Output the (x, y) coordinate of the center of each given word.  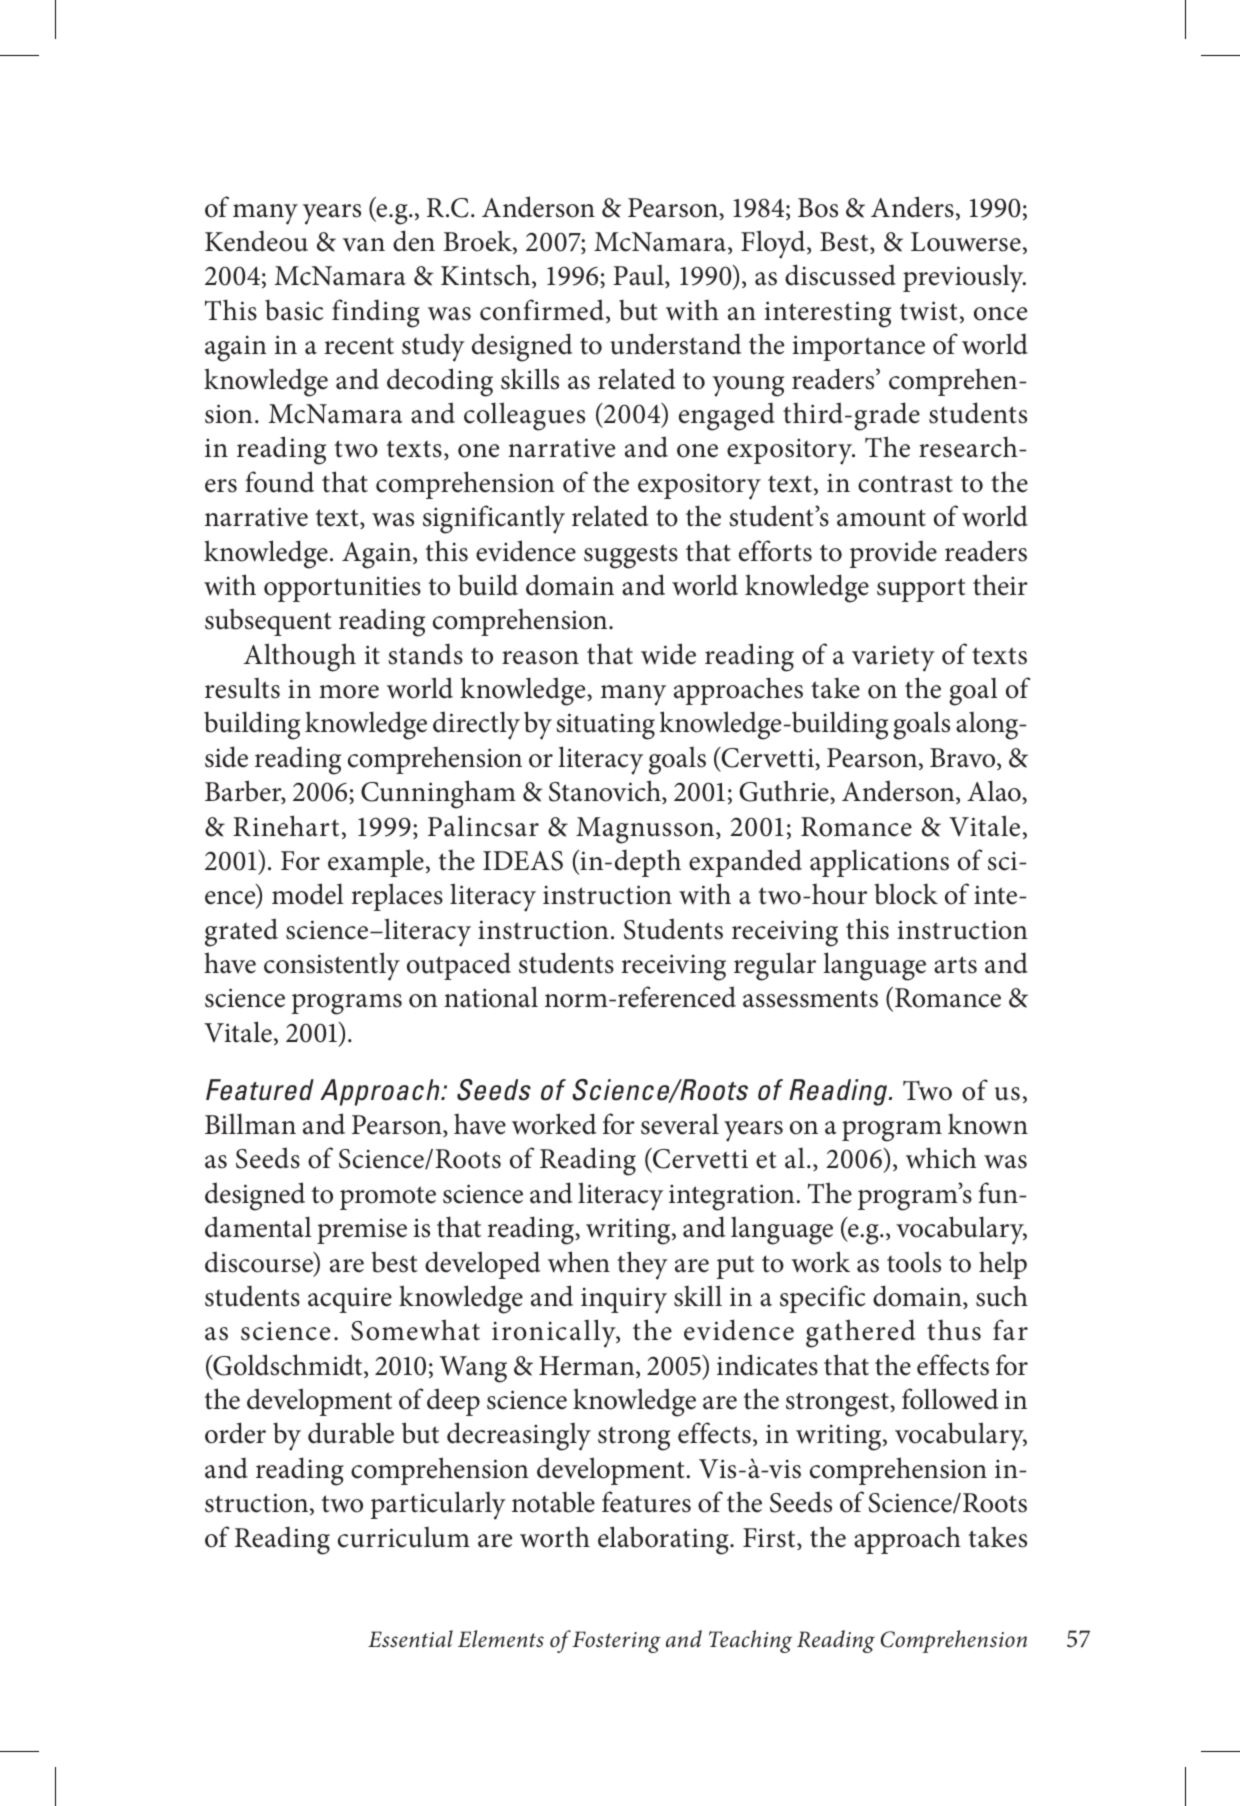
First (770, 1539)
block (906, 894)
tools (914, 1262)
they (642, 1265)
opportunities (342, 589)
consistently (332, 966)
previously (964, 278)
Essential (410, 1639)
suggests (631, 556)
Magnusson (646, 830)
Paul (639, 276)
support (921, 590)
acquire (350, 1300)
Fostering (616, 1642)
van (364, 245)
